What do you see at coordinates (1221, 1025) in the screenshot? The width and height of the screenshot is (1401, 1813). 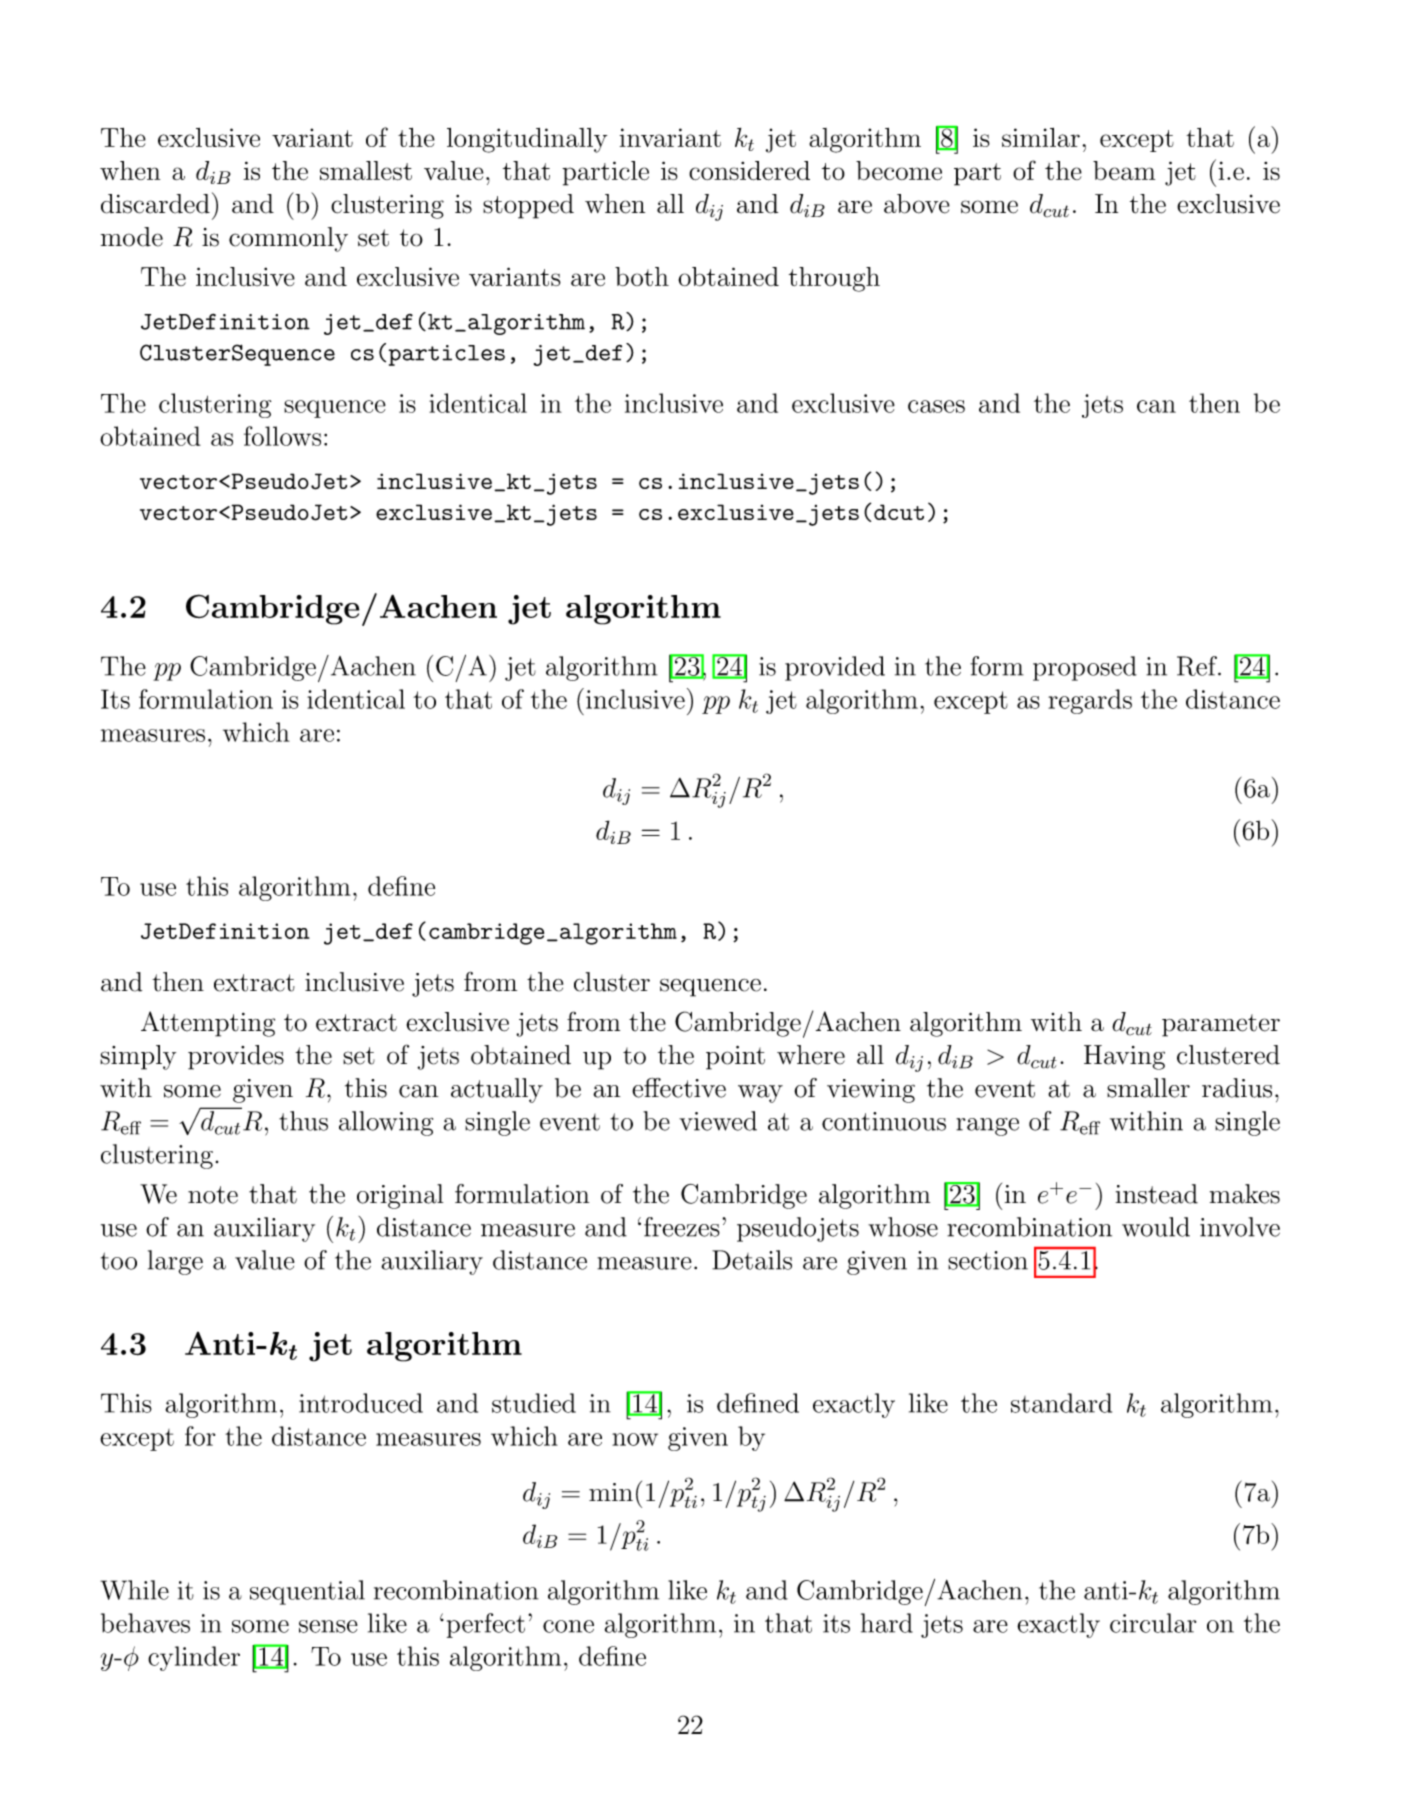 I see `parameter` at bounding box center [1221, 1025].
